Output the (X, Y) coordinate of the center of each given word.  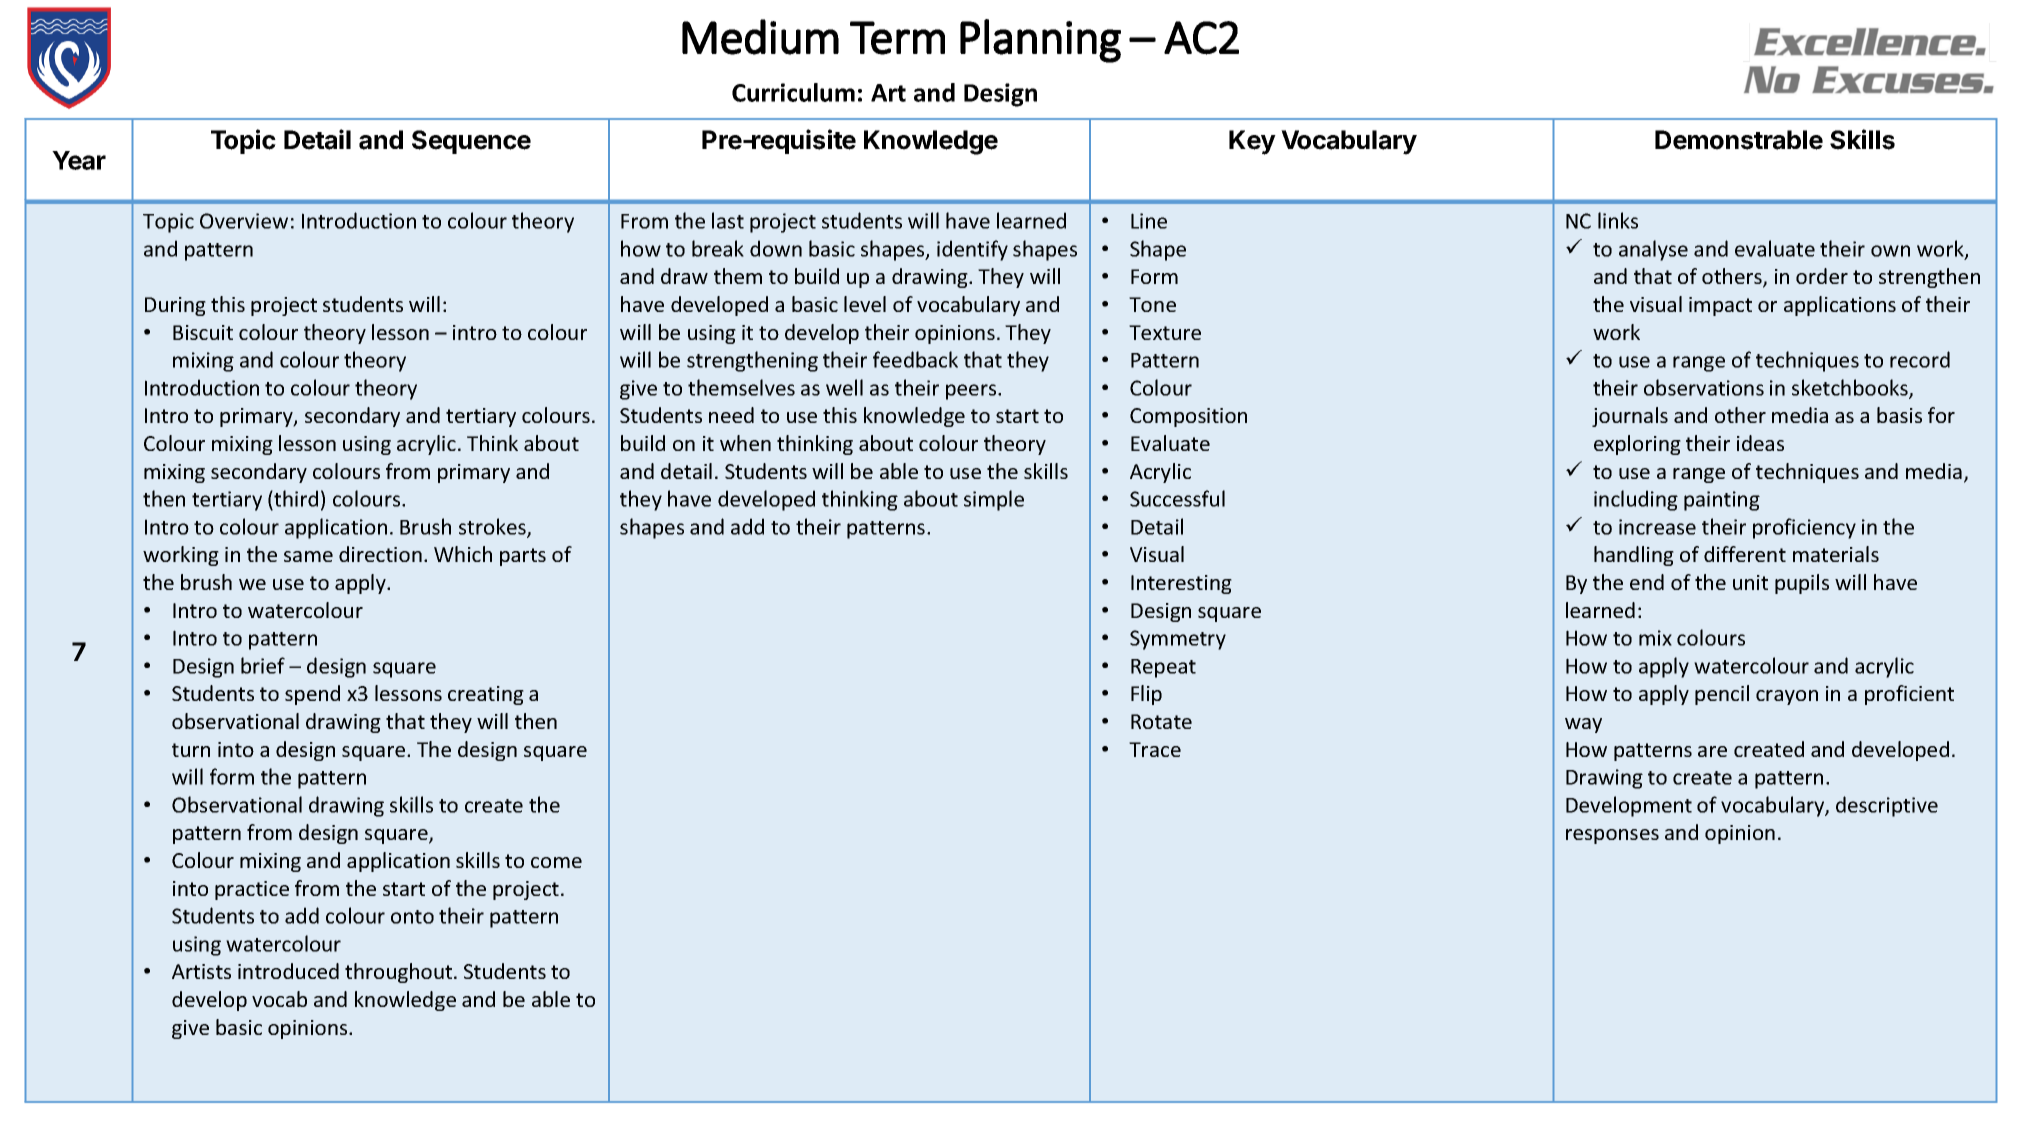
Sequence (471, 142)
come (556, 862)
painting (1722, 501)
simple (994, 500)
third (295, 500)
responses (1612, 836)
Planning (1040, 41)
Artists (201, 971)
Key (1252, 142)
